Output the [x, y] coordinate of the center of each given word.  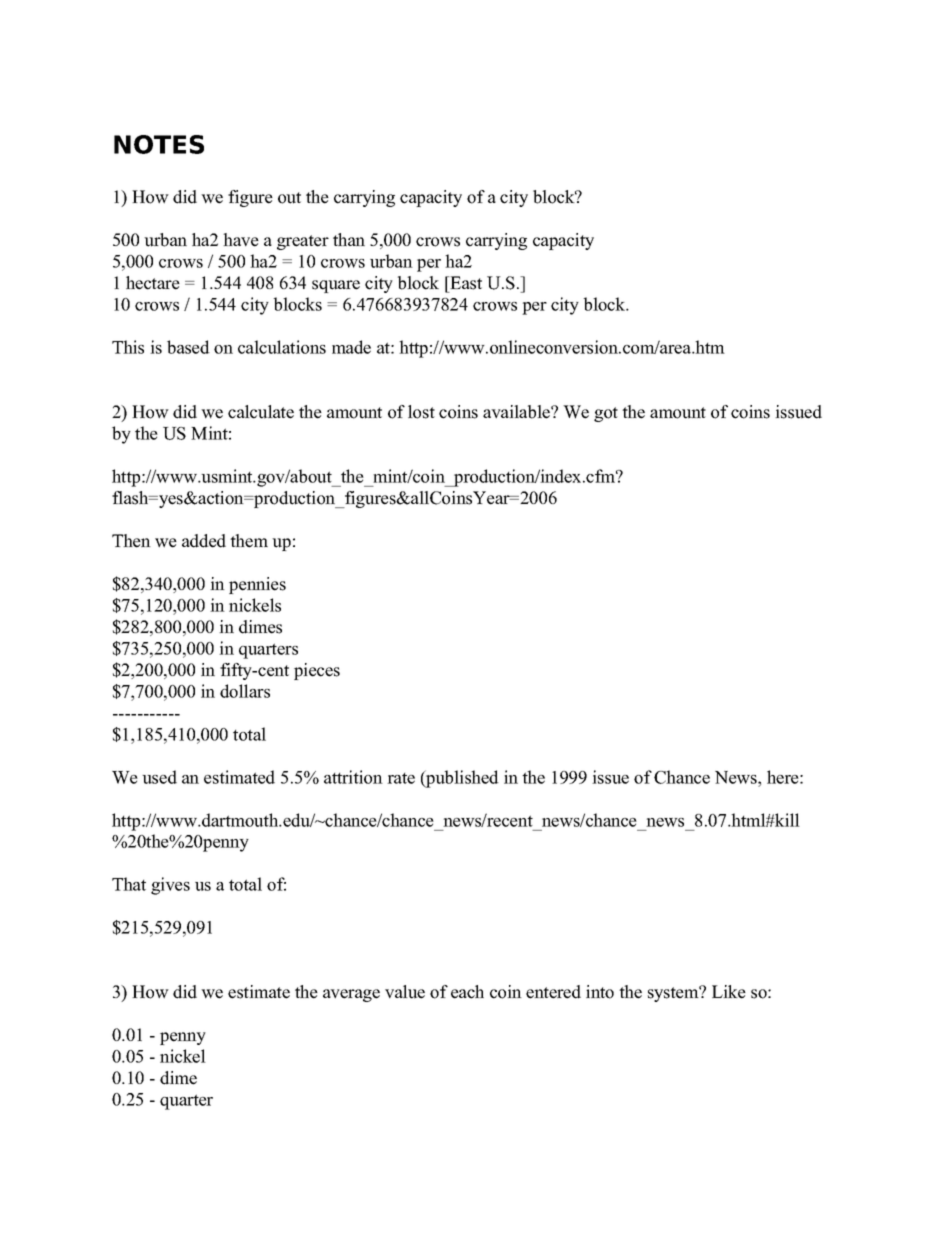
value [405, 992]
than [349, 239]
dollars [245, 691]
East [465, 283]
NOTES [159, 144]
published [461, 779]
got [606, 414]
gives [170, 886]
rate [401, 778]
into [600, 992]
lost [421, 412]
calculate [261, 412]
